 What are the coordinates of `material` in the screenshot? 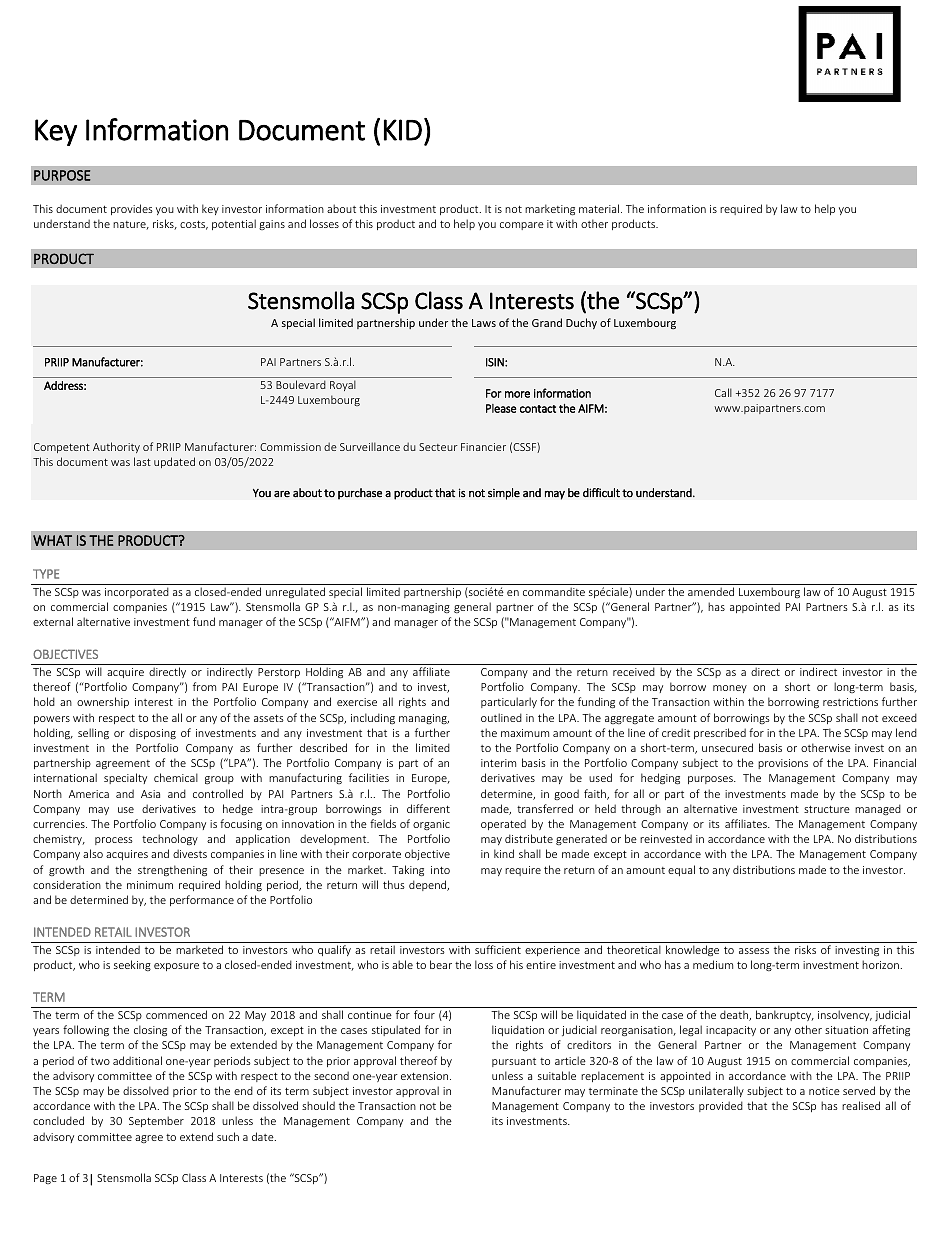 It's located at (600, 208).
